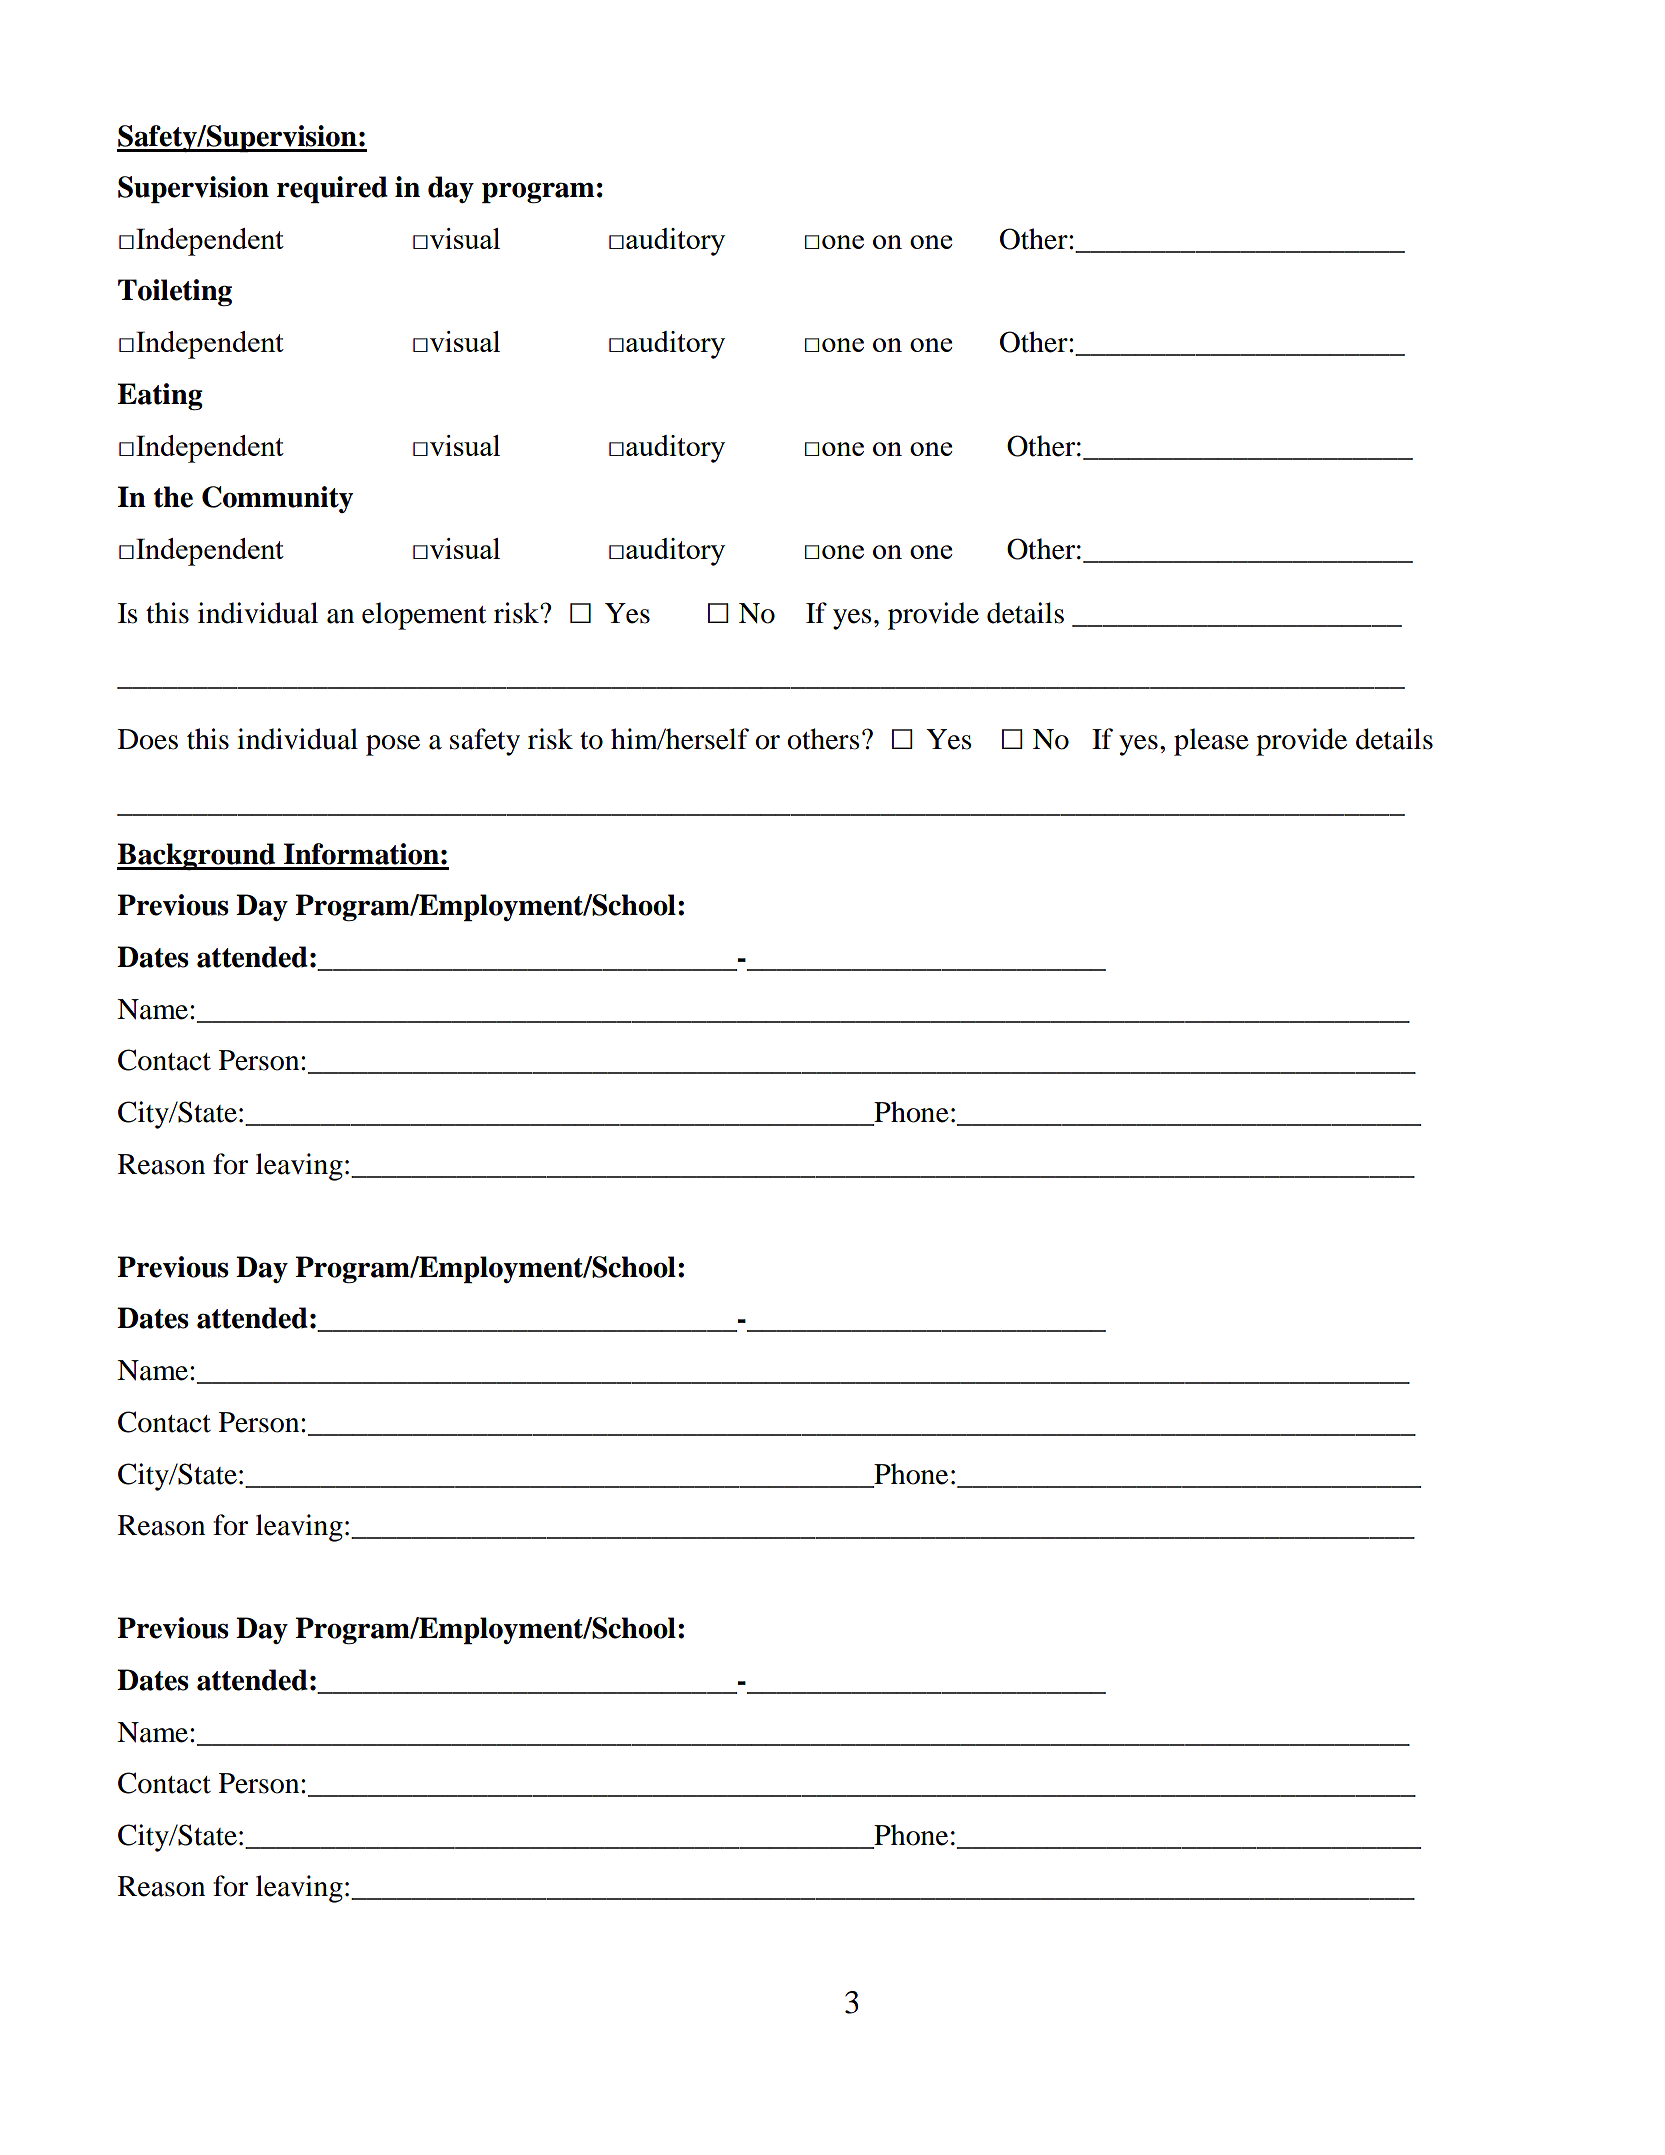  What do you see at coordinates (160, 397) in the screenshot?
I see `Eating` at bounding box center [160, 397].
